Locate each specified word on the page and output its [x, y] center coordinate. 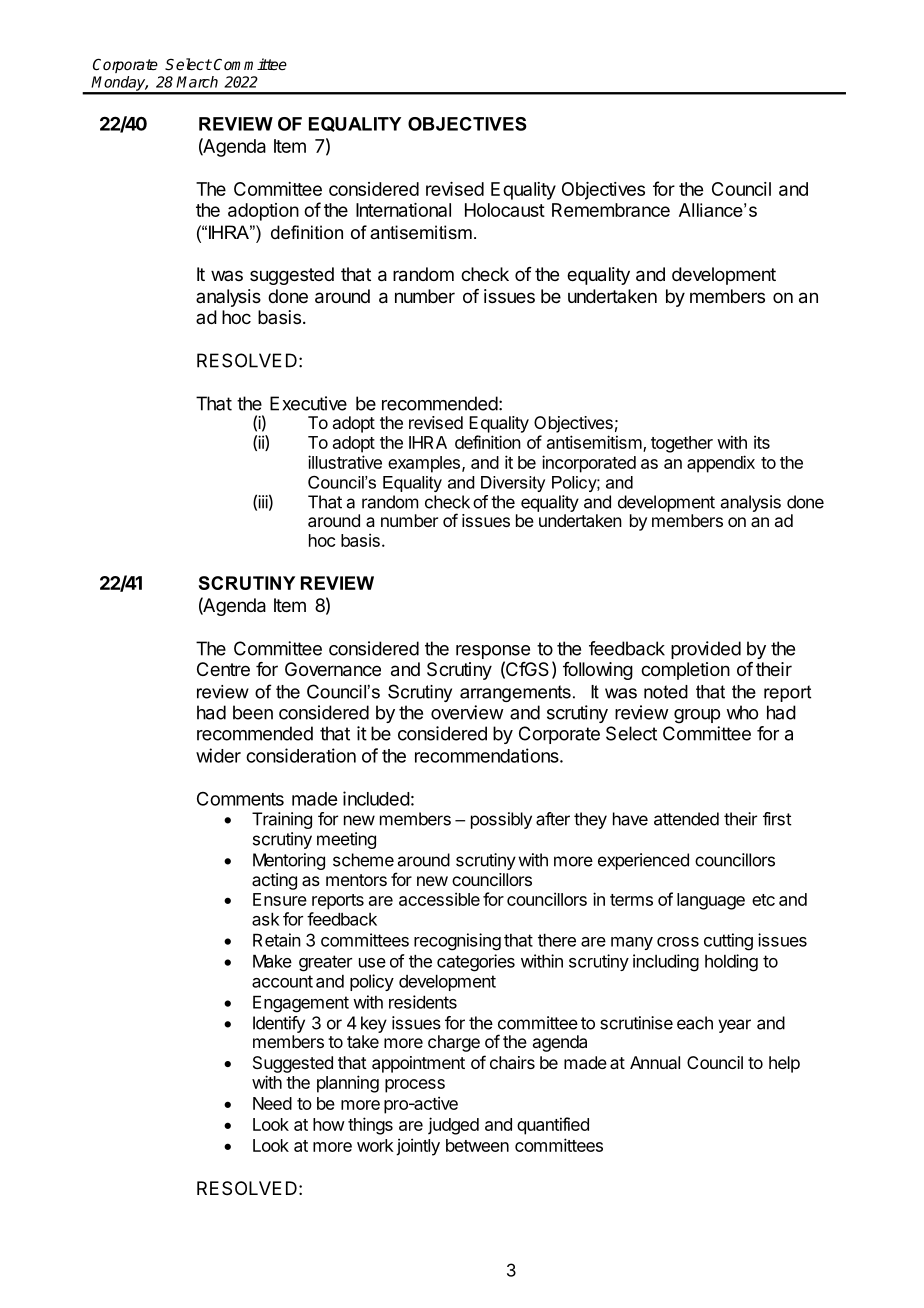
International [403, 210]
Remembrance [611, 210]
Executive [308, 403]
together [682, 444]
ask [266, 919]
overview [467, 712]
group [697, 716]
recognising [457, 942]
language [711, 901]
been [253, 712]
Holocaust [505, 210]
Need [272, 1103]
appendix [721, 464]
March [197, 82]
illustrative [345, 462]
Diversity [513, 484]
